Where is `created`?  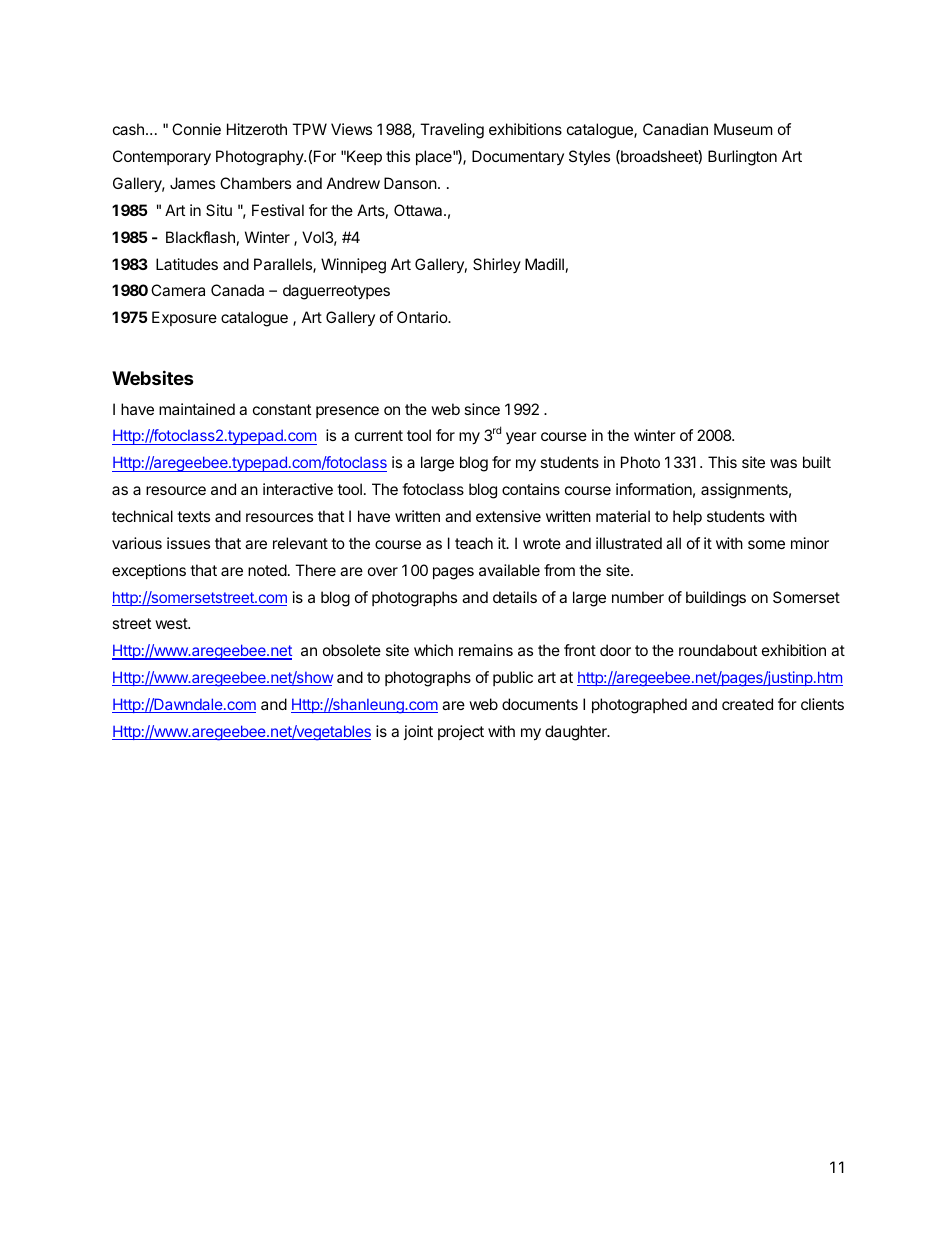 created is located at coordinates (747, 704).
